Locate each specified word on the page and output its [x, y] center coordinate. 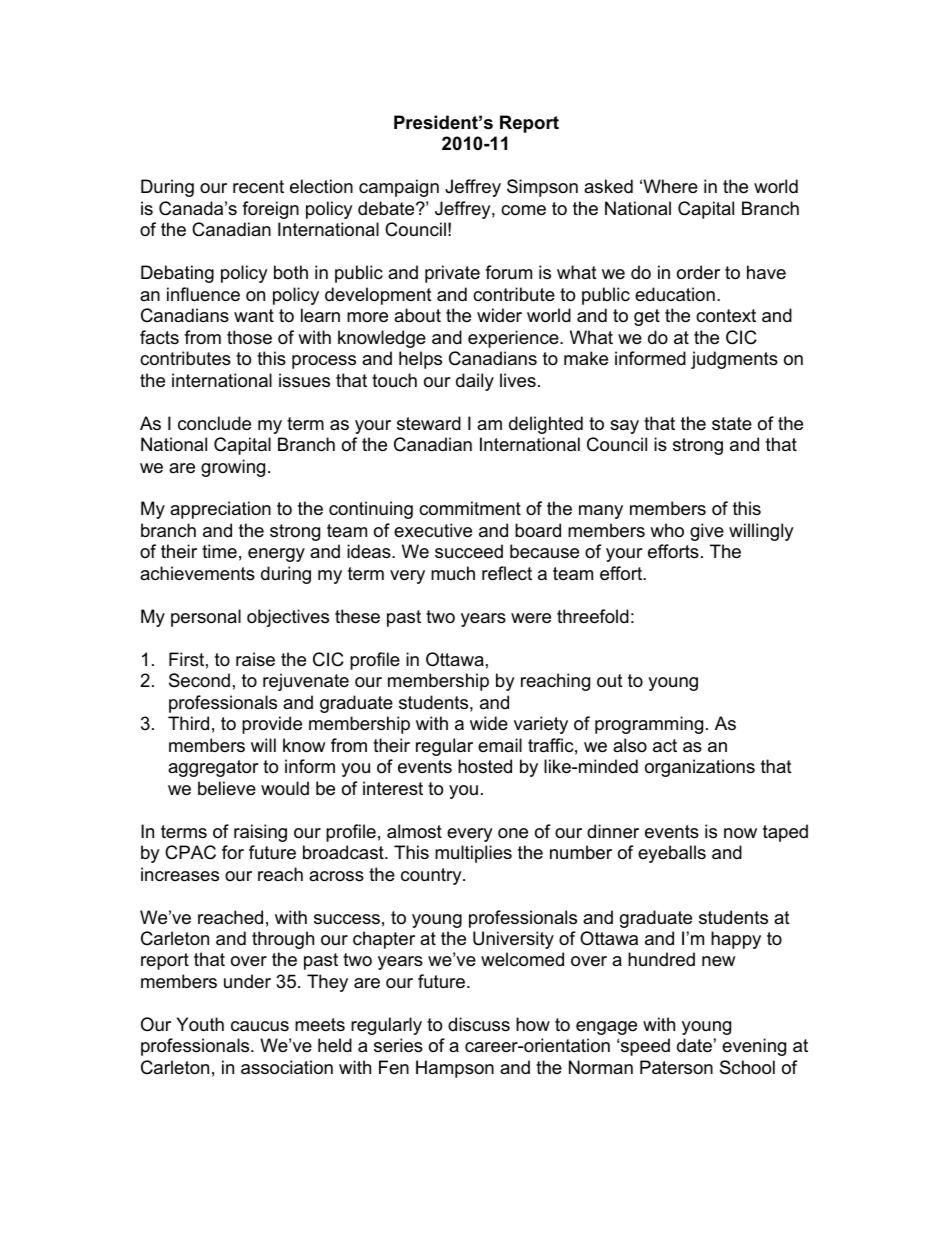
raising [260, 833]
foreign [270, 210]
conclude [214, 423]
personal [206, 618]
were [531, 618]
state [732, 423]
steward [429, 423]
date [694, 1045]
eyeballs [672, 854]
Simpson [542, 188]
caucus [260, 1026]
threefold [593, 616]
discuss [479, 1024]
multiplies [473, 854]
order [698, 272]
